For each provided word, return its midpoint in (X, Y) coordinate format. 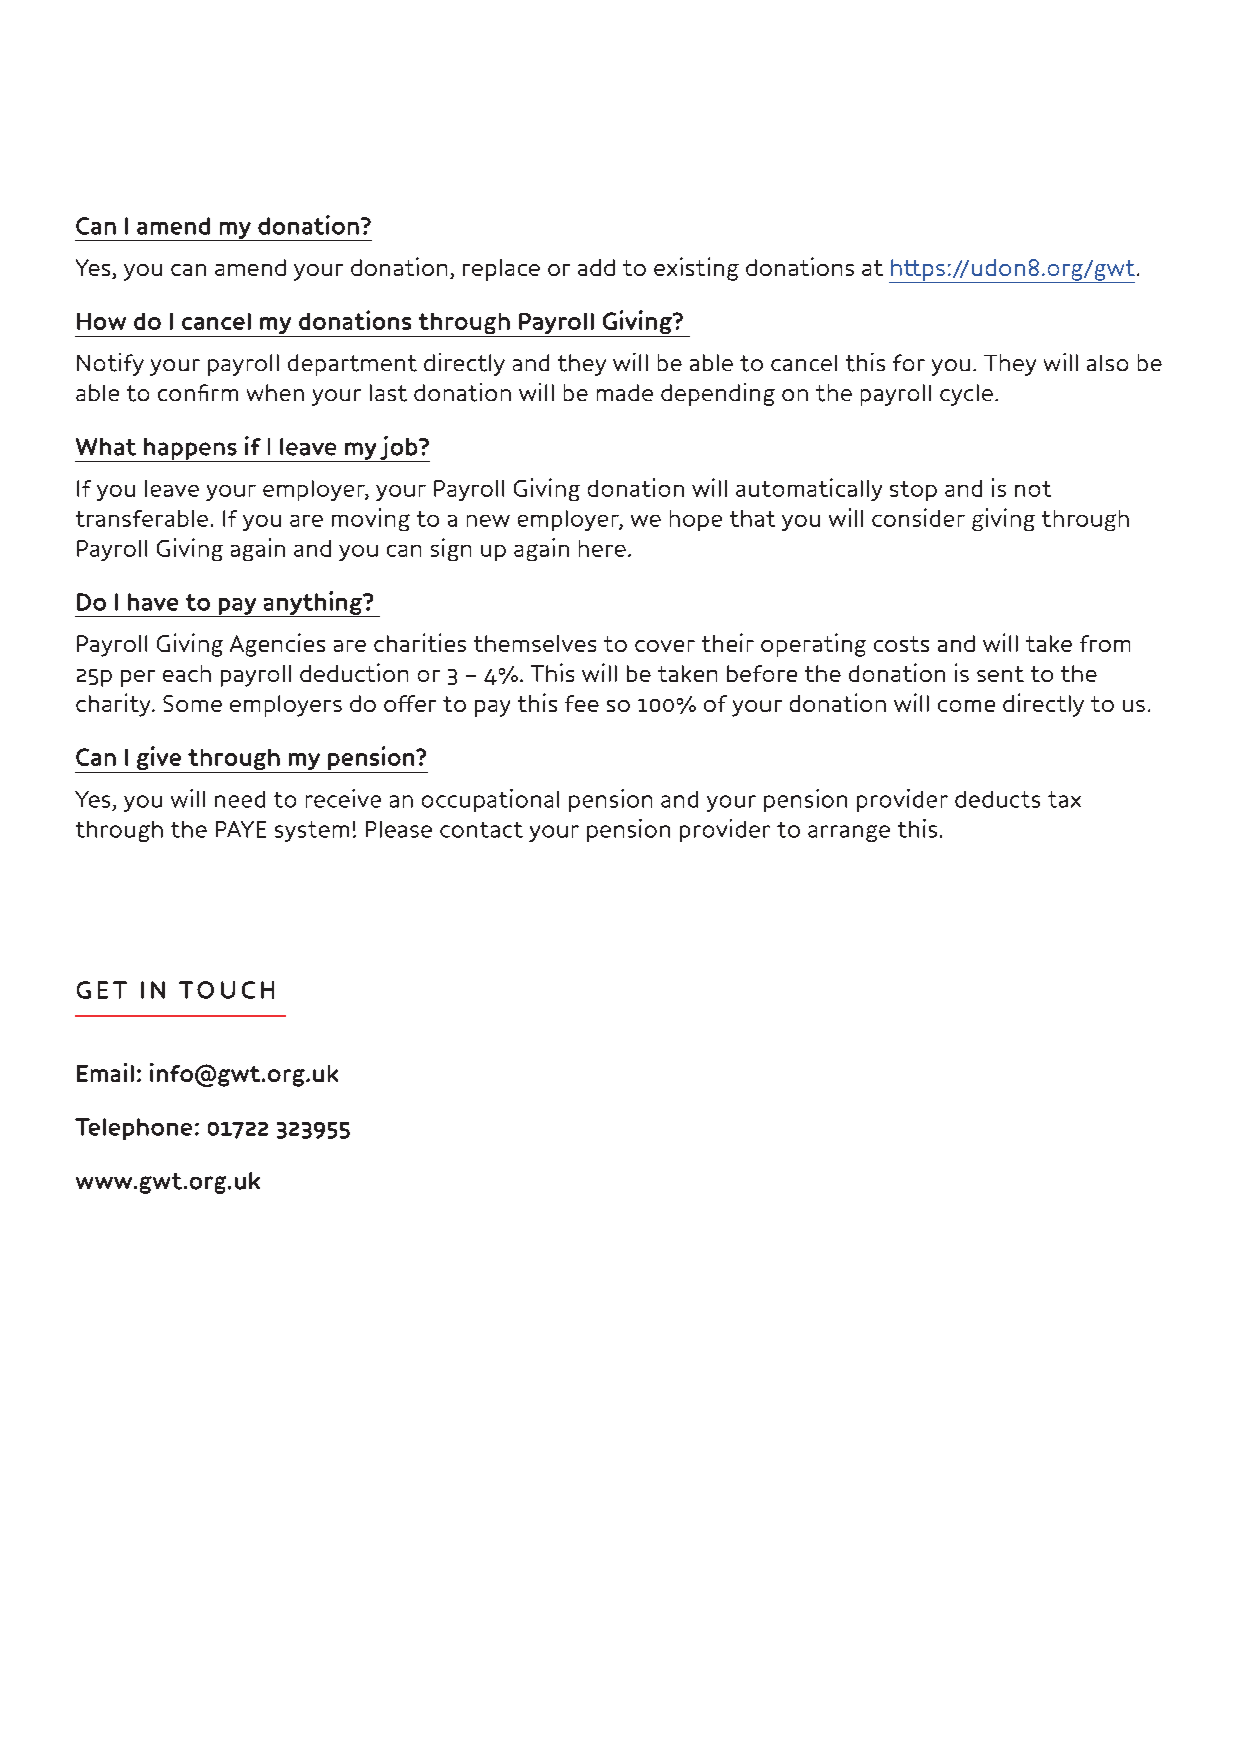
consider (918, 517)
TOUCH (226, 990)
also (1107, 363)
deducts (997, 799)
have (153, 602)
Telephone (133, 1129)
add (596, 267)
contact (481, 830)
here (602, 548)
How (101, 321)
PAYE (241, 829)
